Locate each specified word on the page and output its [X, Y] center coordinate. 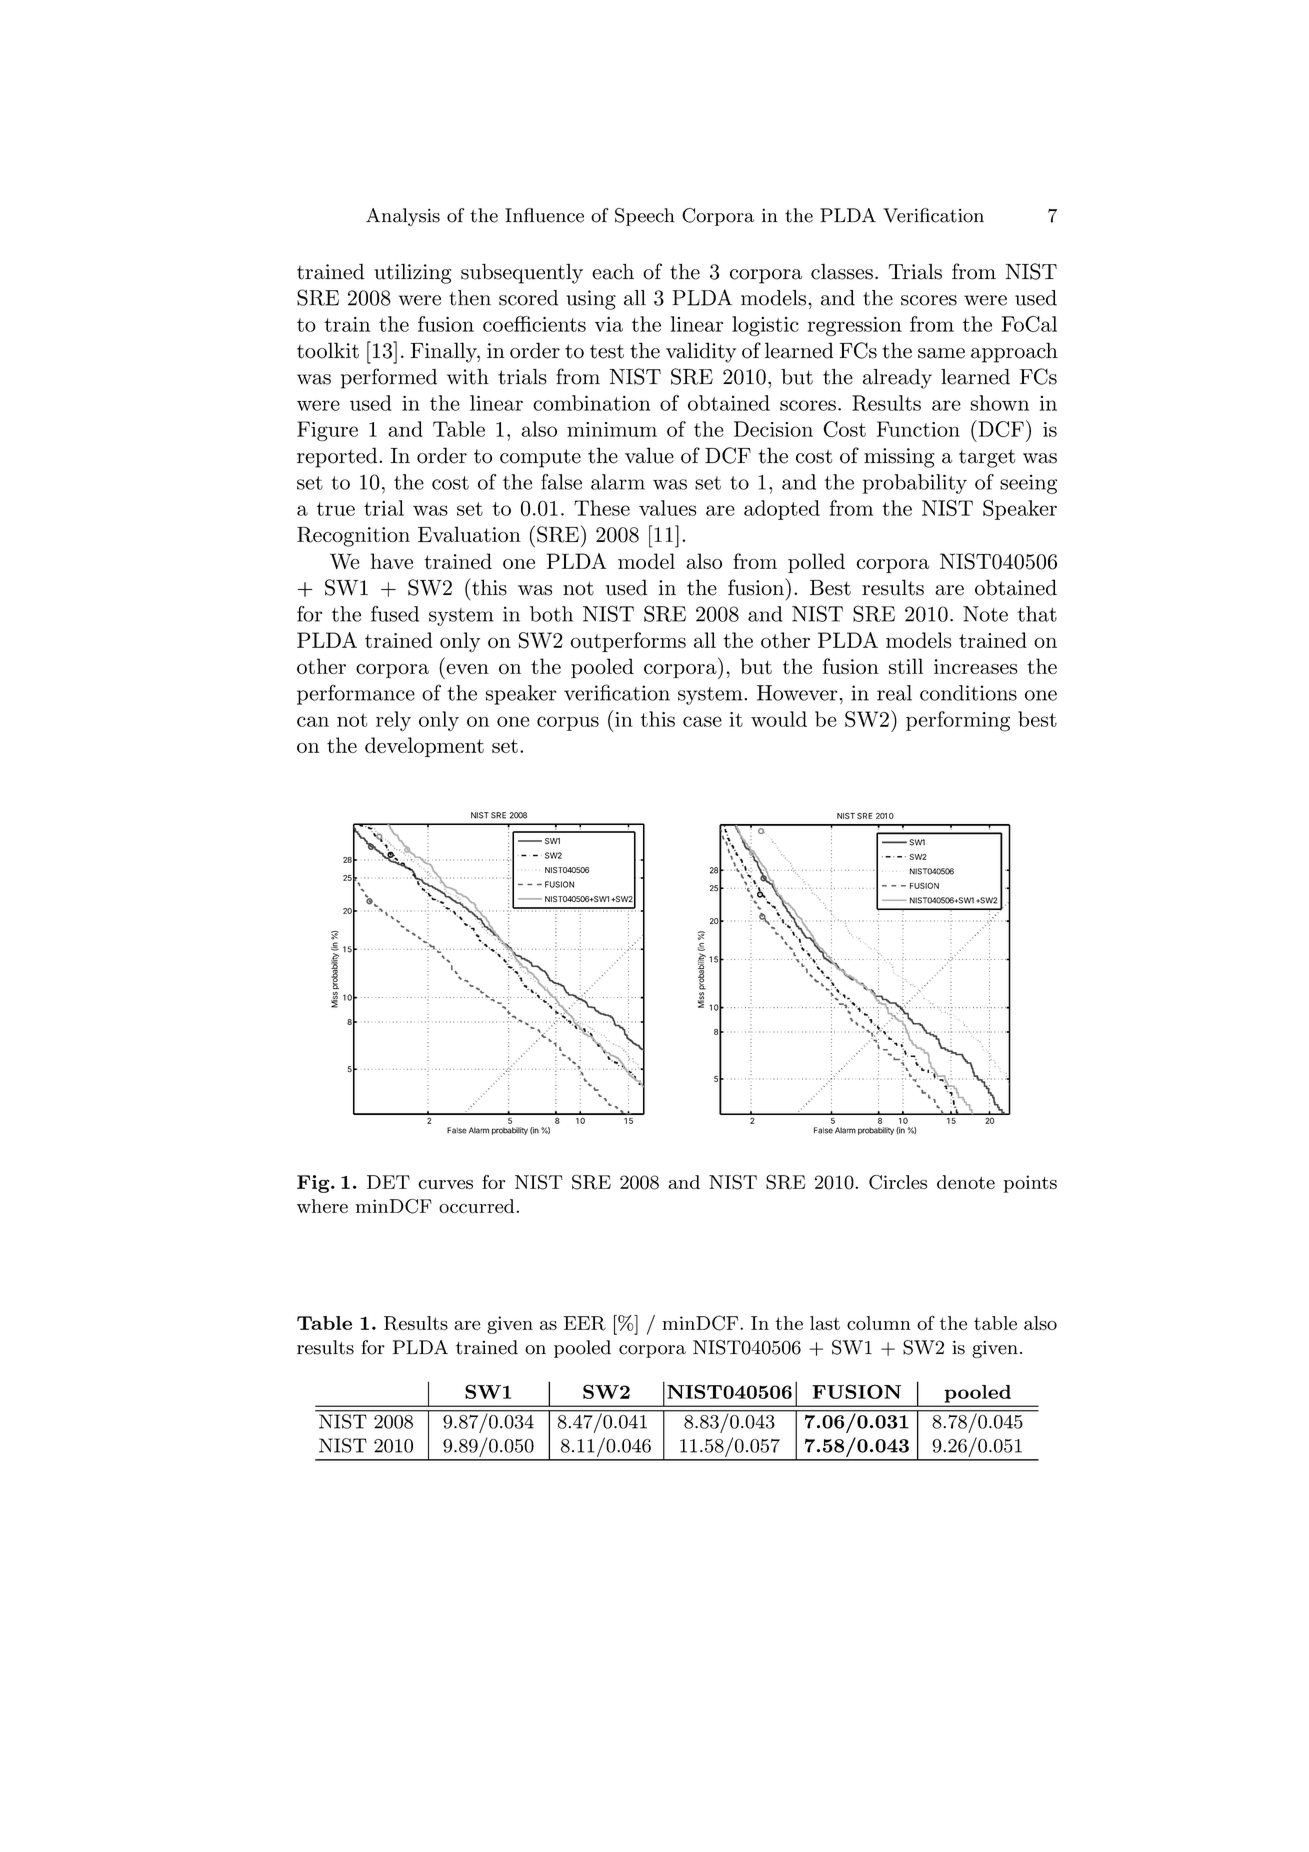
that [1037, 614]
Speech [645, 217]
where [322, 1206]
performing [958, 721]
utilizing [412, 273]
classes [842, 271]
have [392, 561]
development [424, 747]
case [702, 721]
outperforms [628, 642]
